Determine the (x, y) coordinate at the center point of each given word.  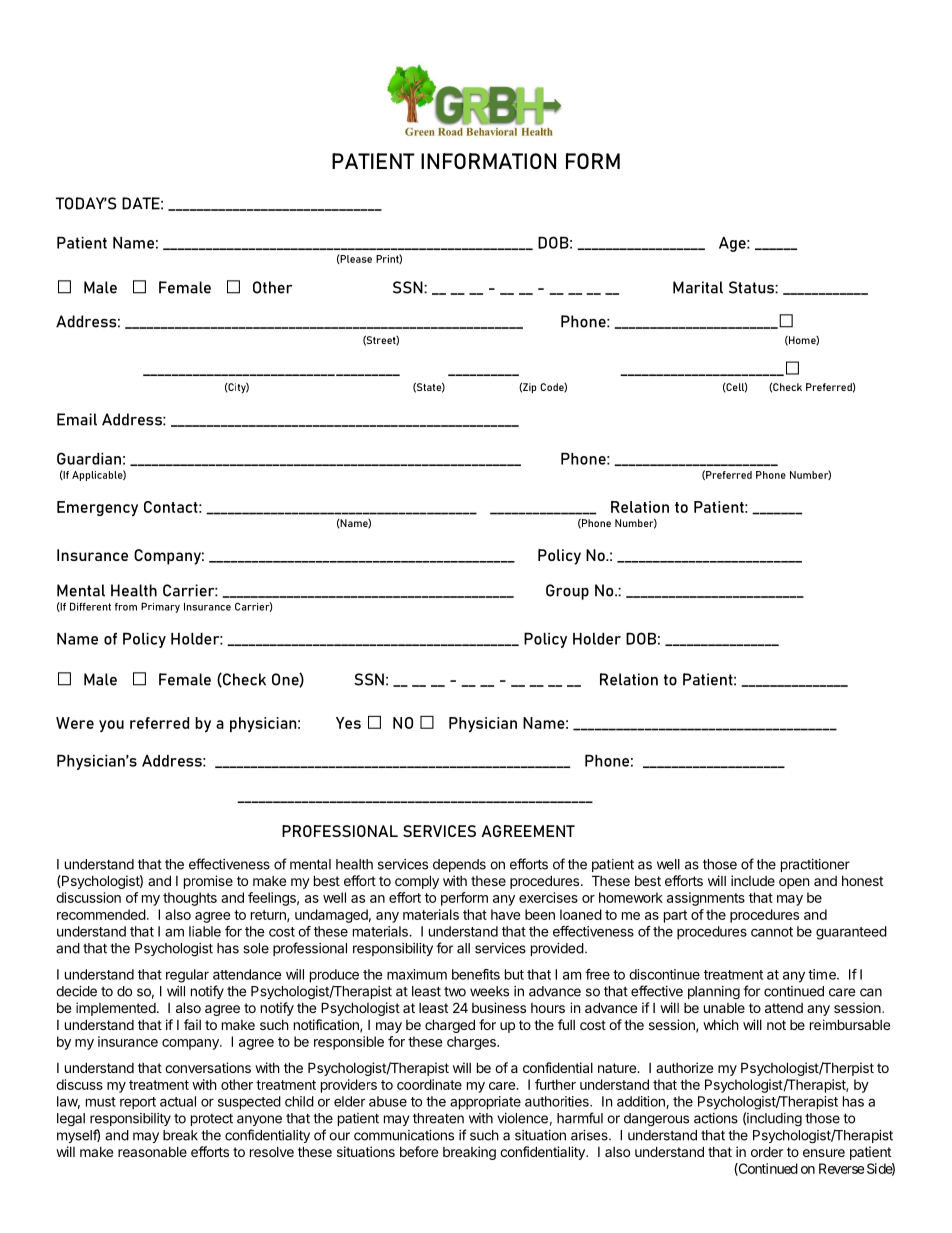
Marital (698, 287)
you (111, 726)
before (419, 1151)
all (463, 948)
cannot (772, 932)
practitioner (815, 865)
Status (752, 287)
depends (459, 865)
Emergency (97, 508)
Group (567, 592)
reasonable (152, 1152)
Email (77, 419)
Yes (348, 723)
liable (205, 931)
